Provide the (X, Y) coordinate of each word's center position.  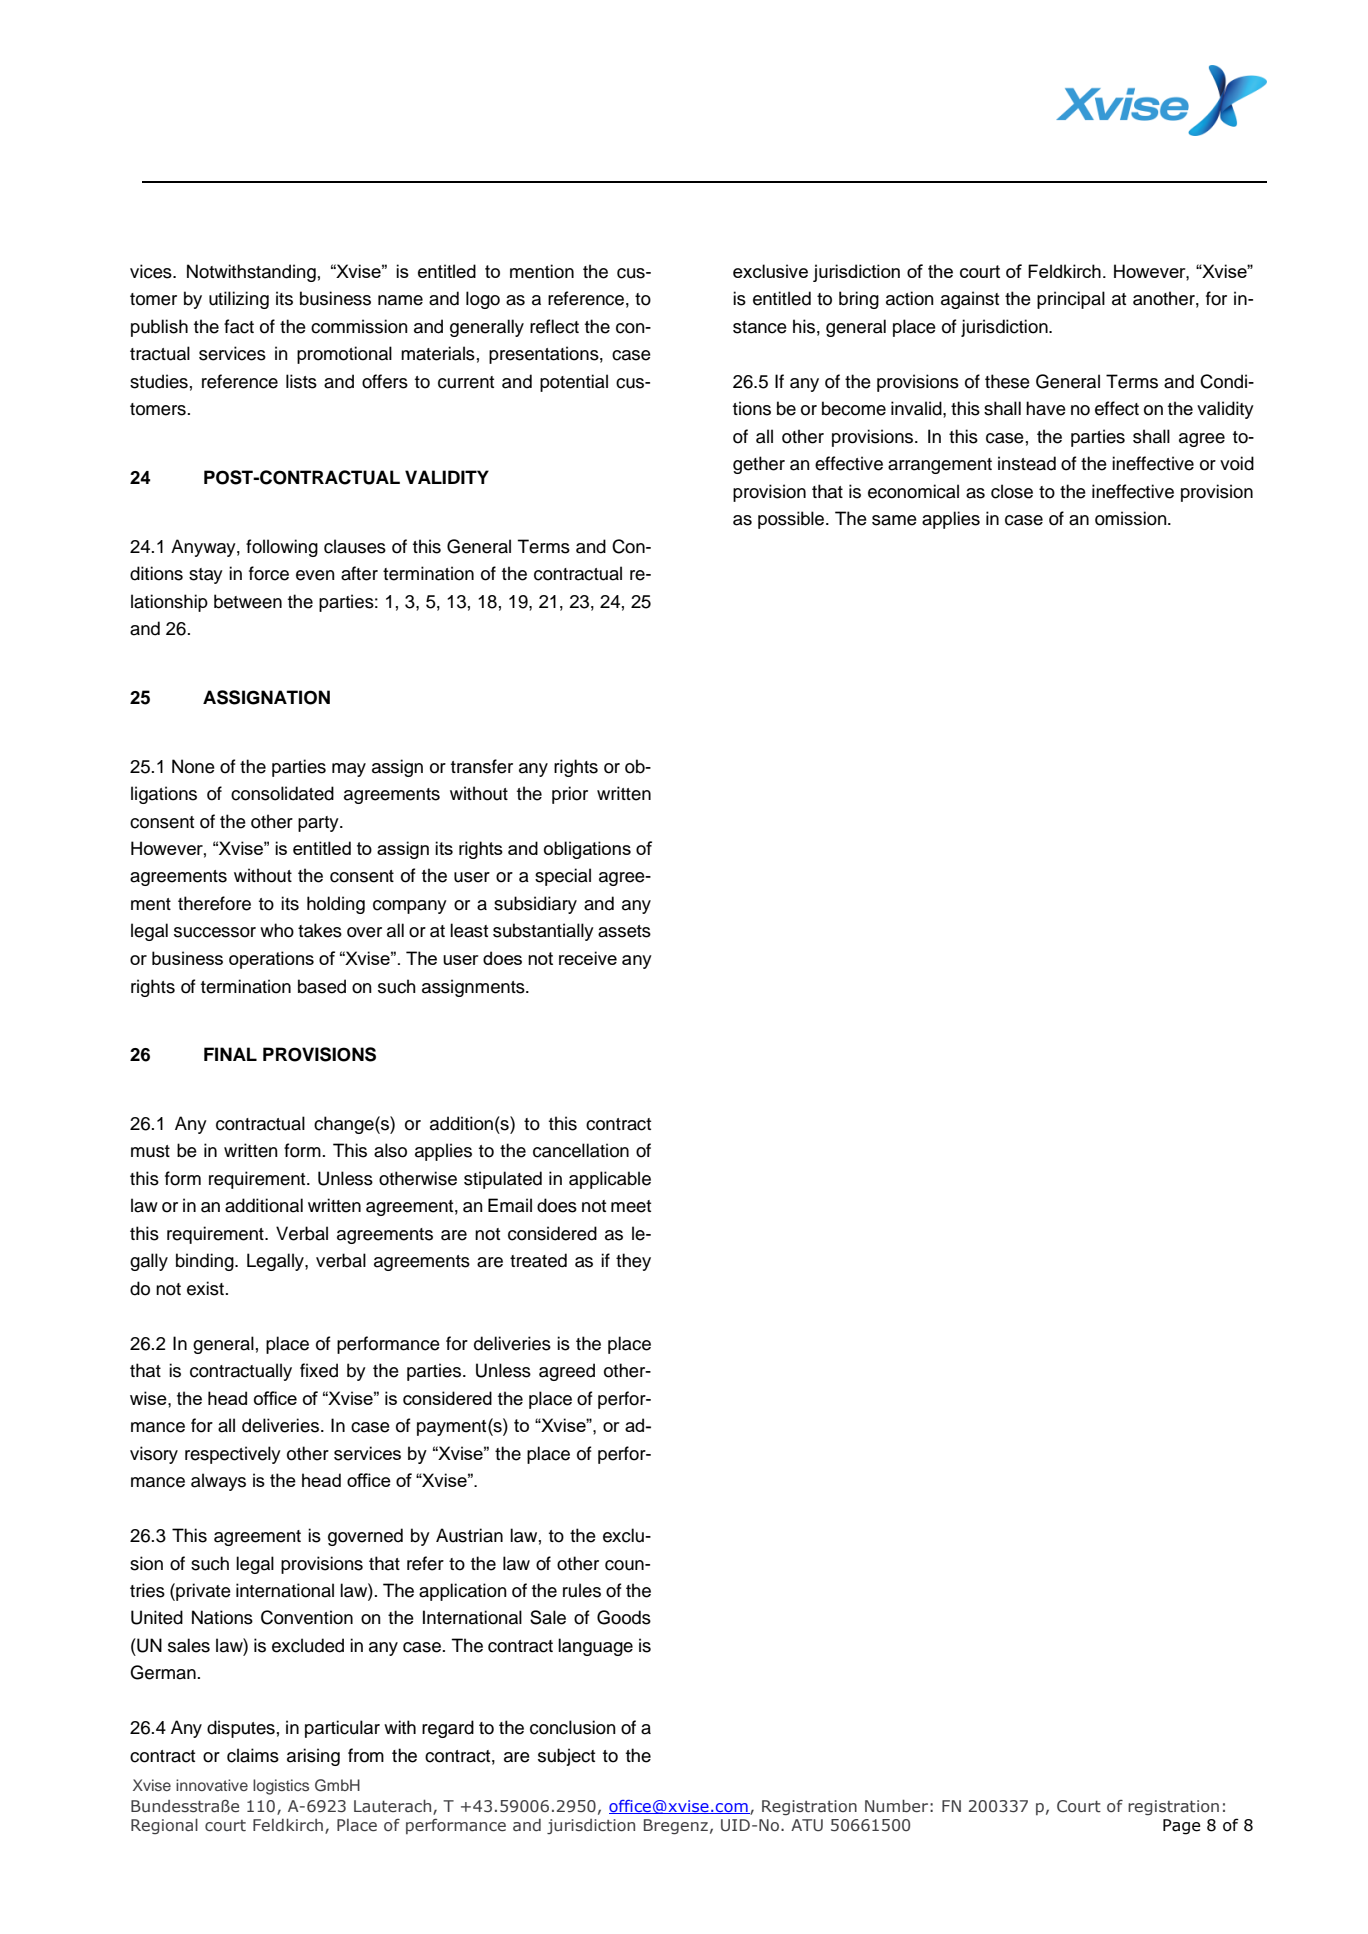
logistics (281, 1787)
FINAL (230, 1054)
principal (1071, 300)
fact (239, 326)
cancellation (581, 1150)
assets (624, 931)
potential (574, 383)
